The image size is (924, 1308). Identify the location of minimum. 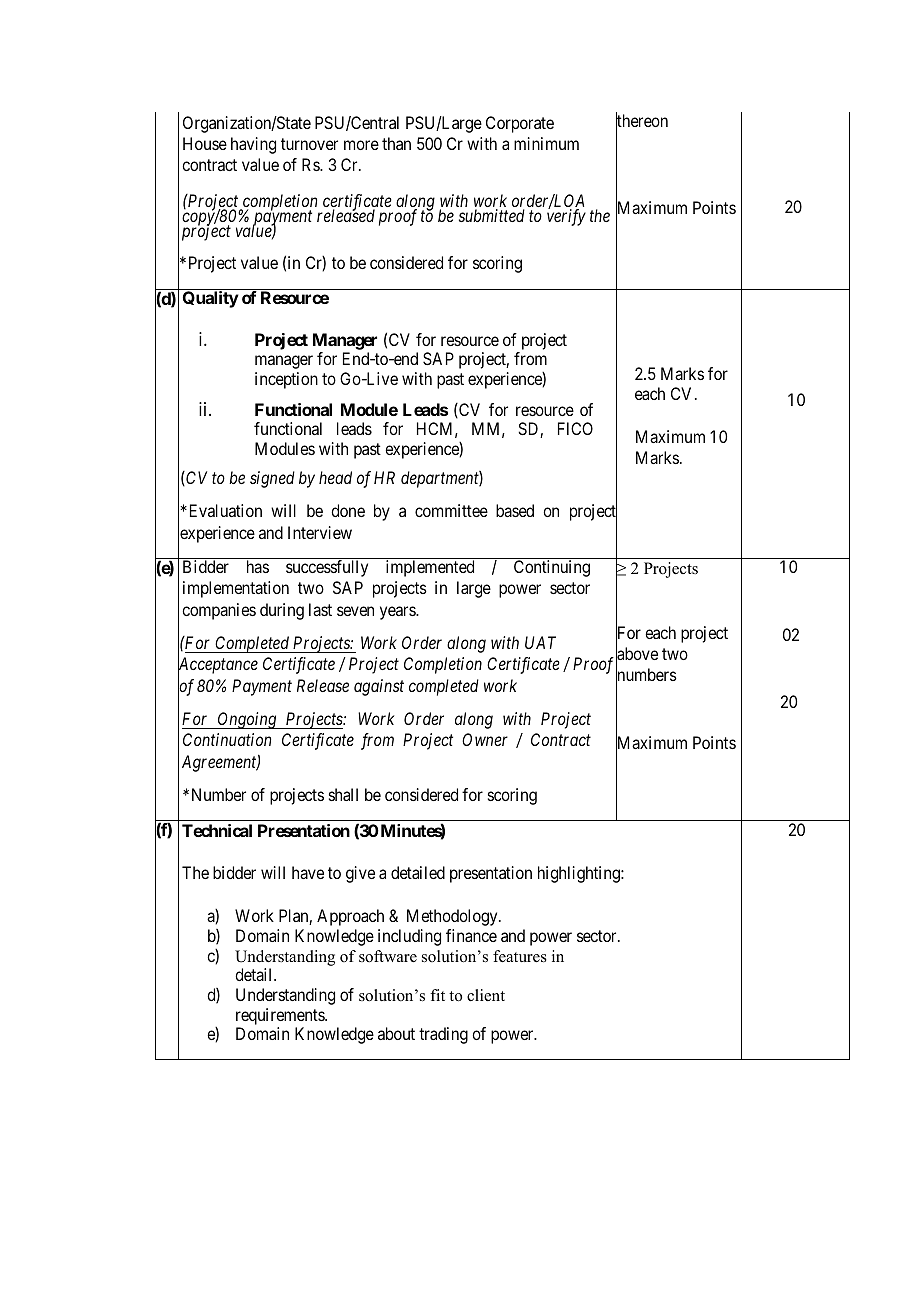
(546, 143).
